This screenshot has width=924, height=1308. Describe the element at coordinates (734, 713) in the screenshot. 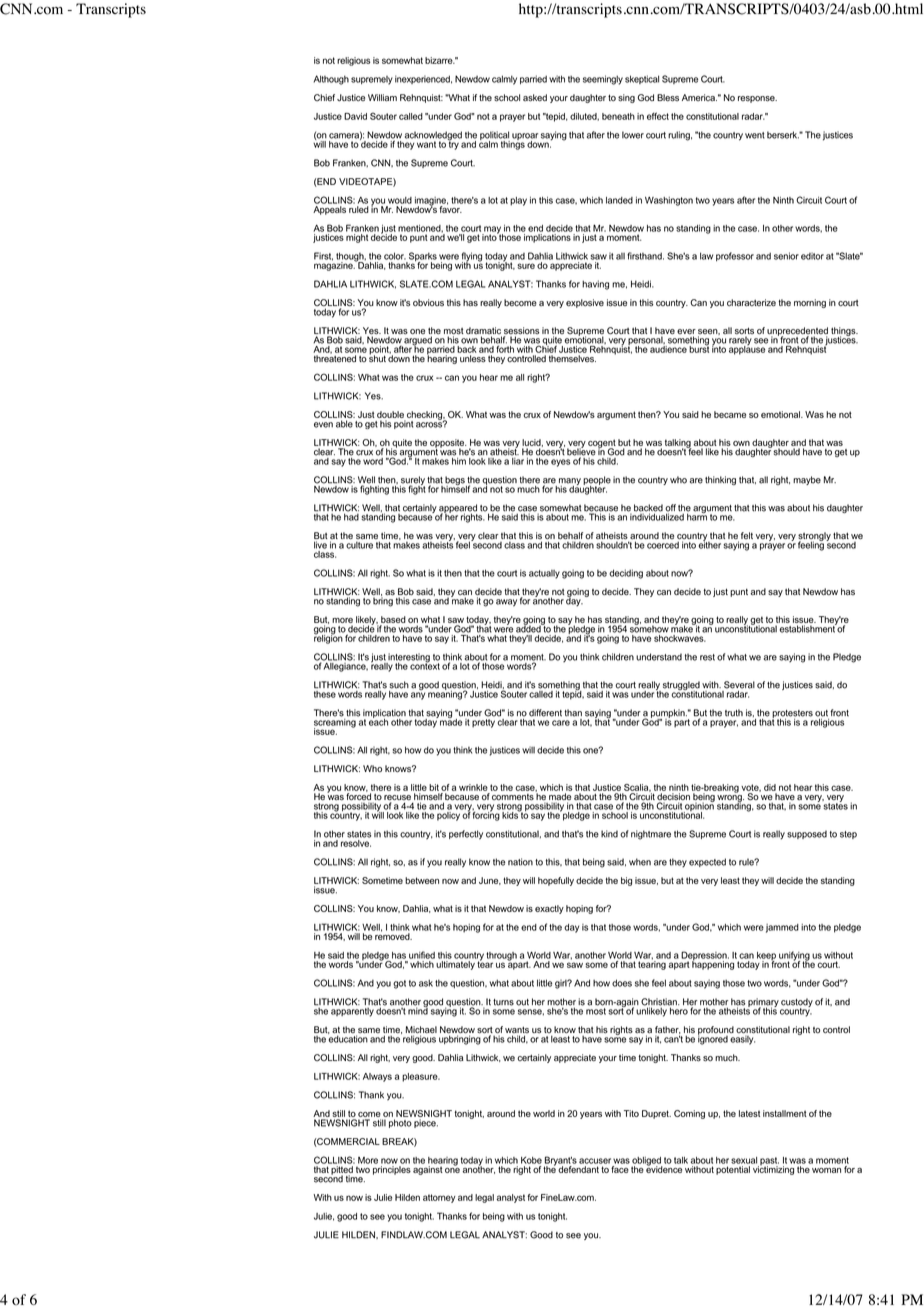

I see `truth` at that location.
